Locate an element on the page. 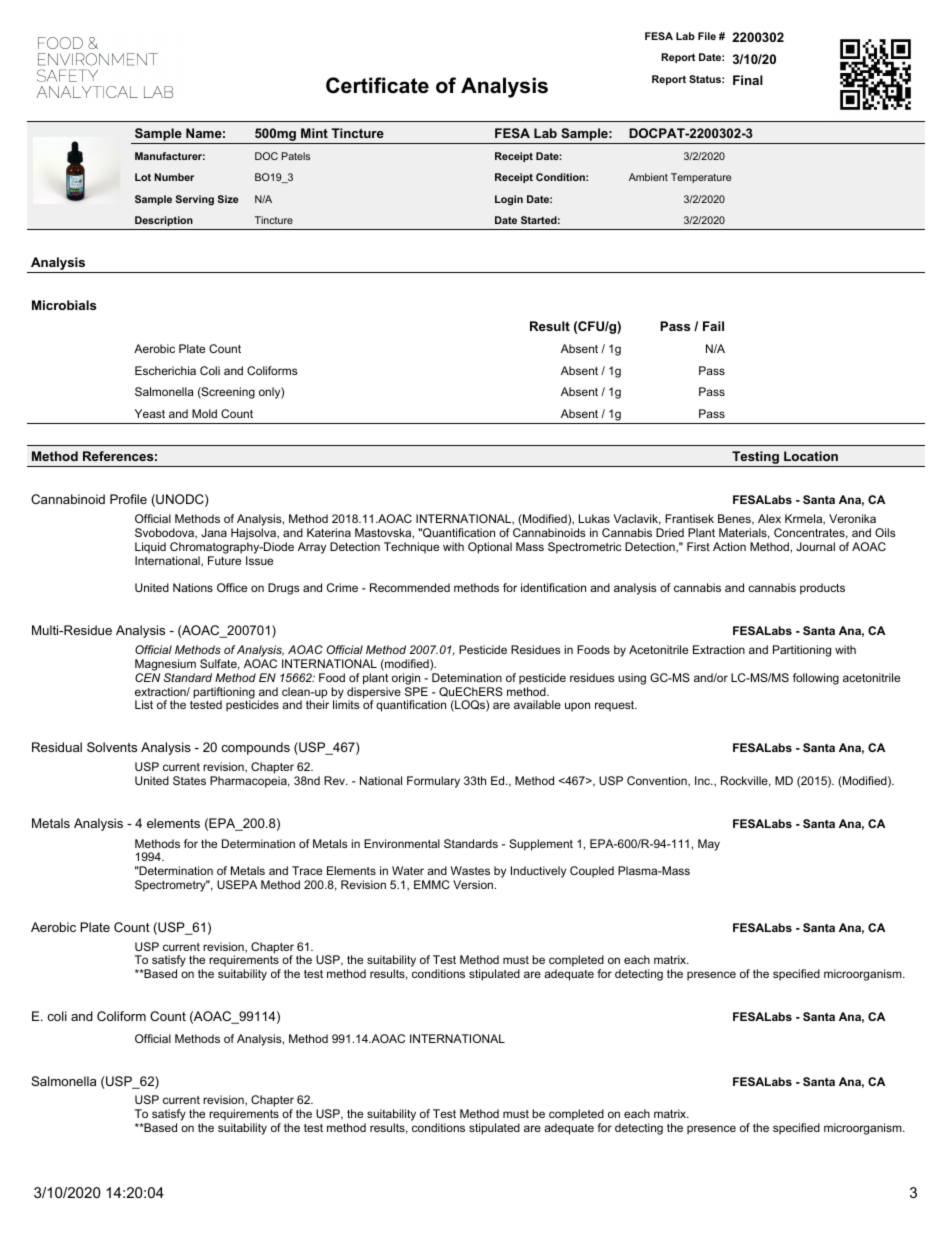 Image resolution: width=952 pixels, height=1233 pixels. Optional is located at coordinates (490, 548).
